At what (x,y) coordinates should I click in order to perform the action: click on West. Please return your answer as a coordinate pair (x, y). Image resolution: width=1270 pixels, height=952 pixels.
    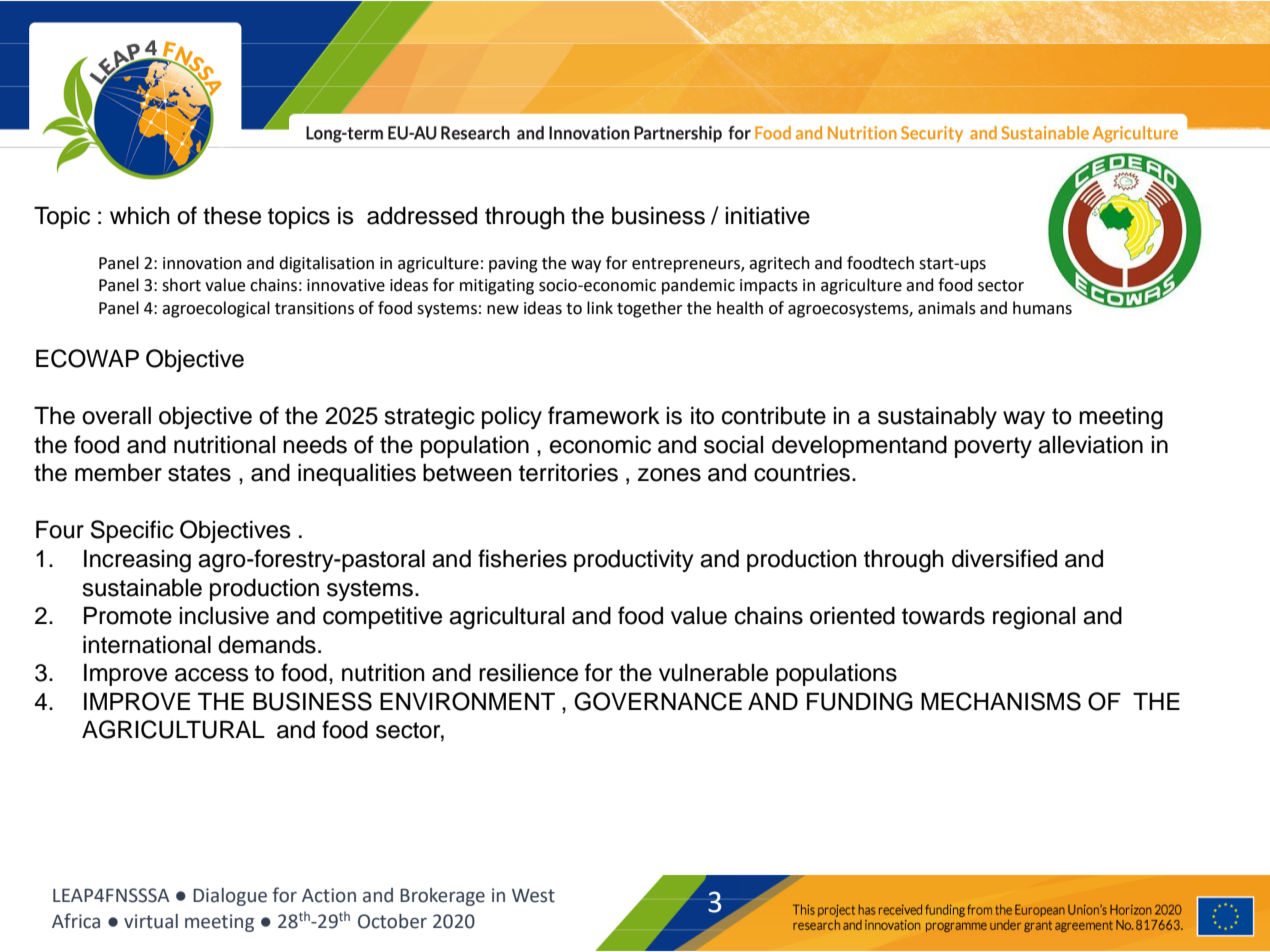
    Looking at the image, I should click on (533, 896).
